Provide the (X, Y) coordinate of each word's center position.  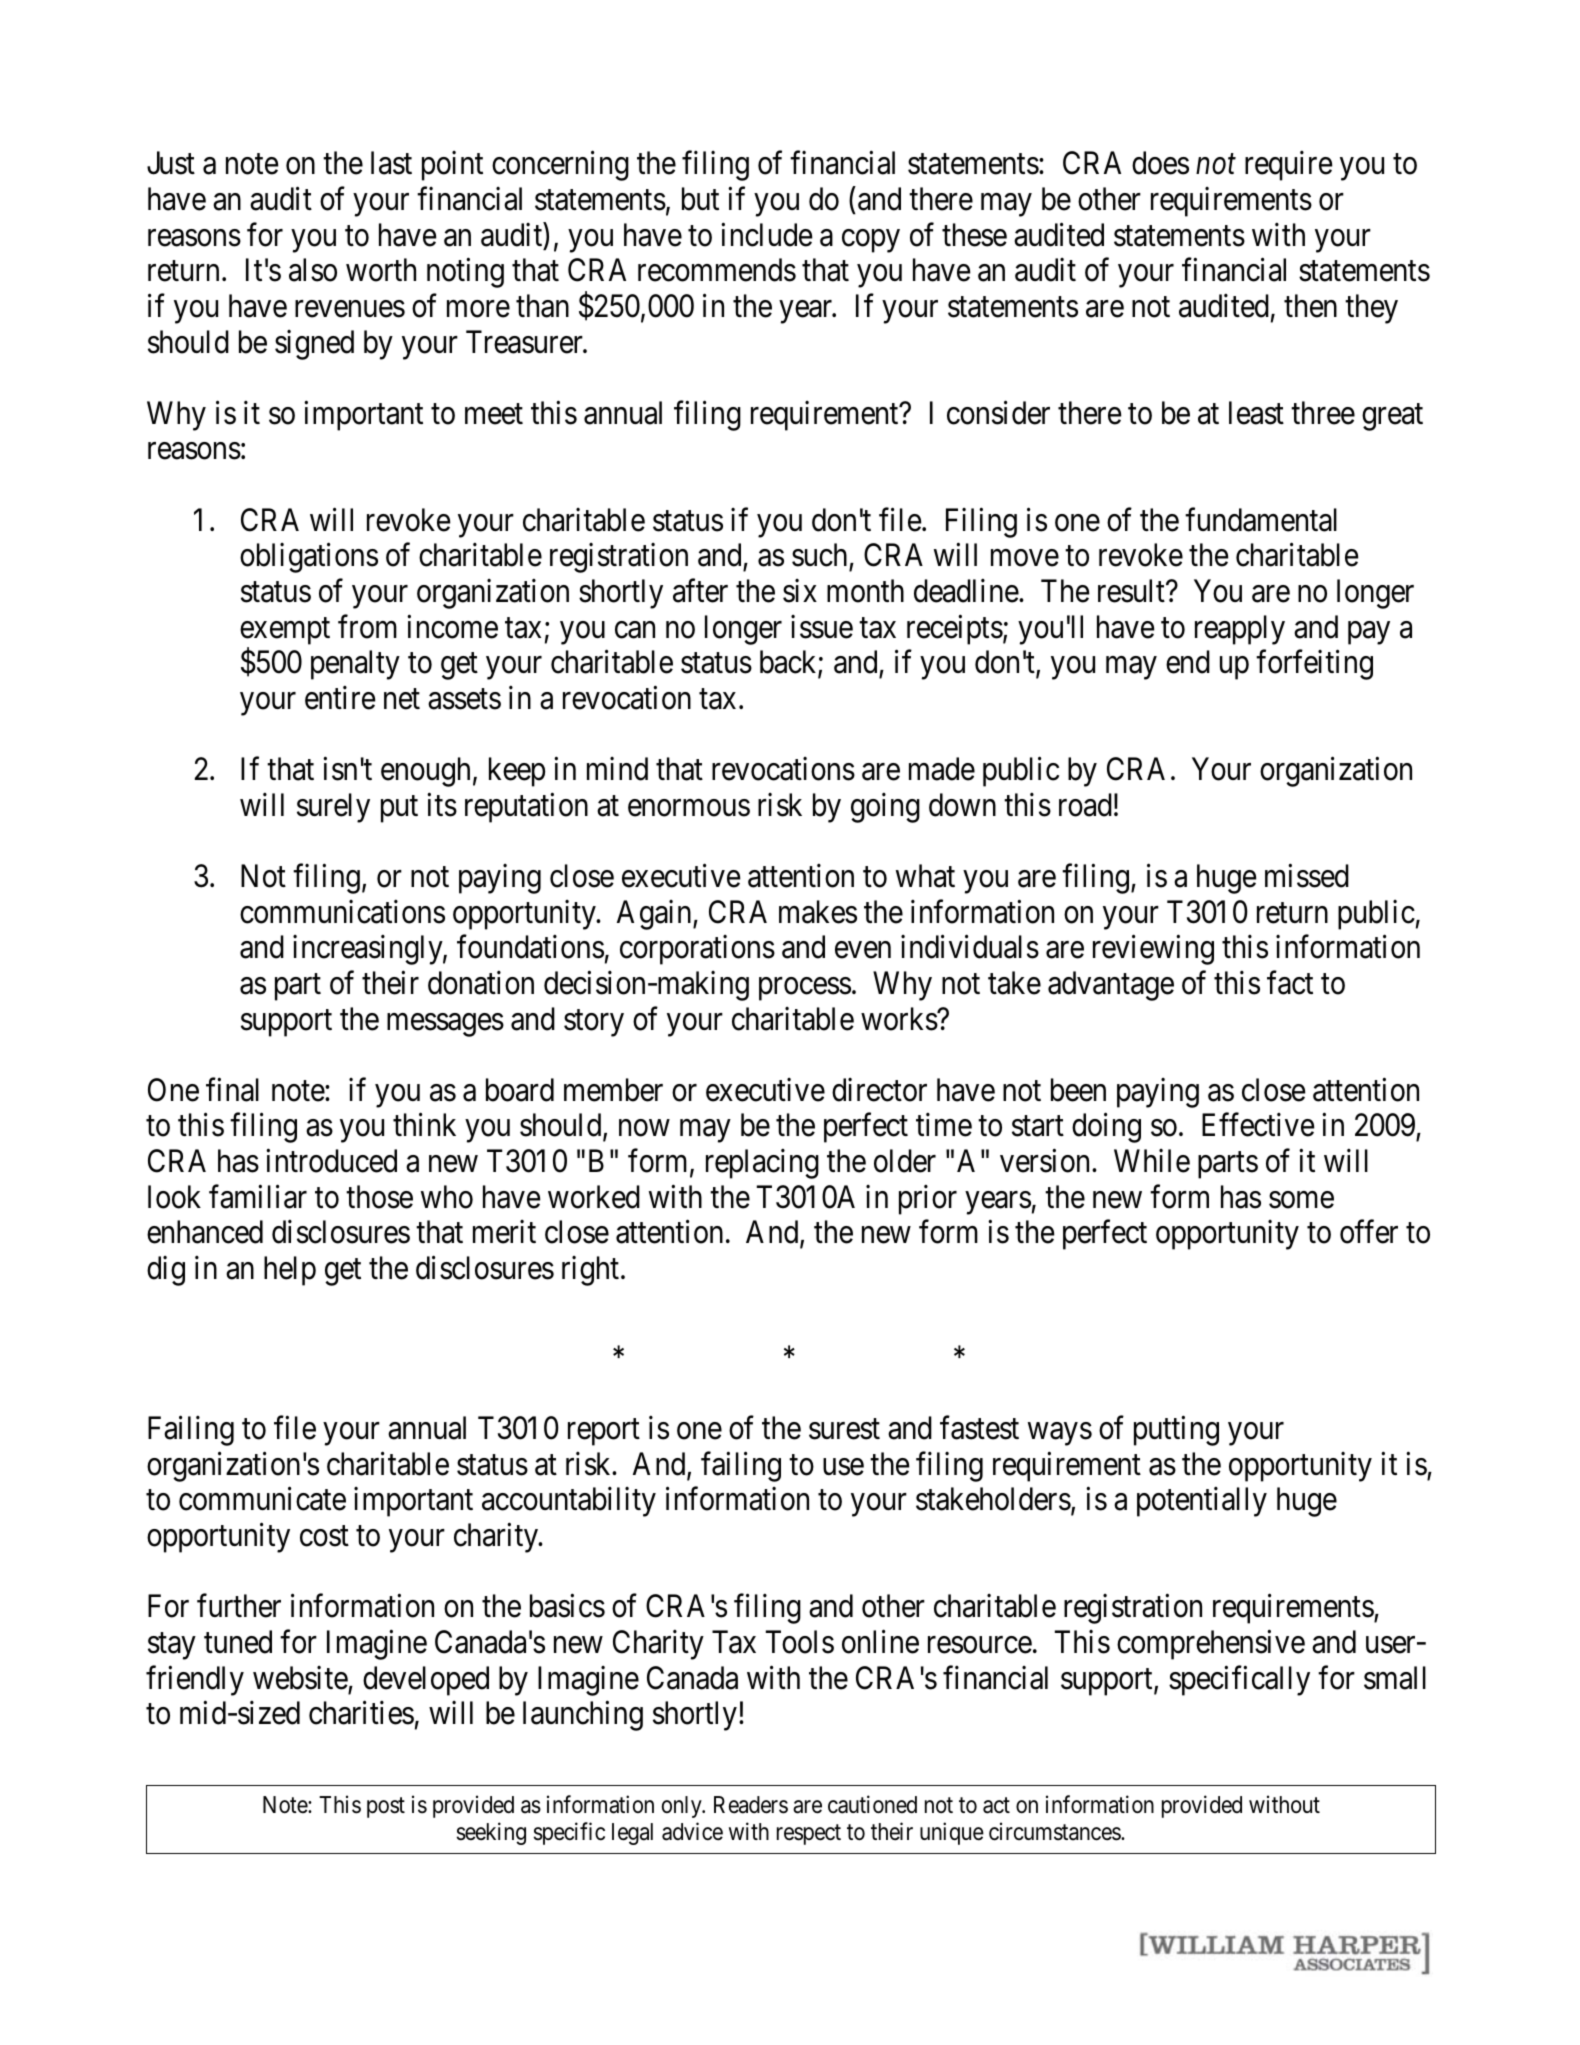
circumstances (1055, 1831)
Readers (751, 1805)
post (386, 1808)
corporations (697, 950)
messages (445, 1025)
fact (1290, 983)
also (313, 270)
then (1310, 306)
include (767, 235)
